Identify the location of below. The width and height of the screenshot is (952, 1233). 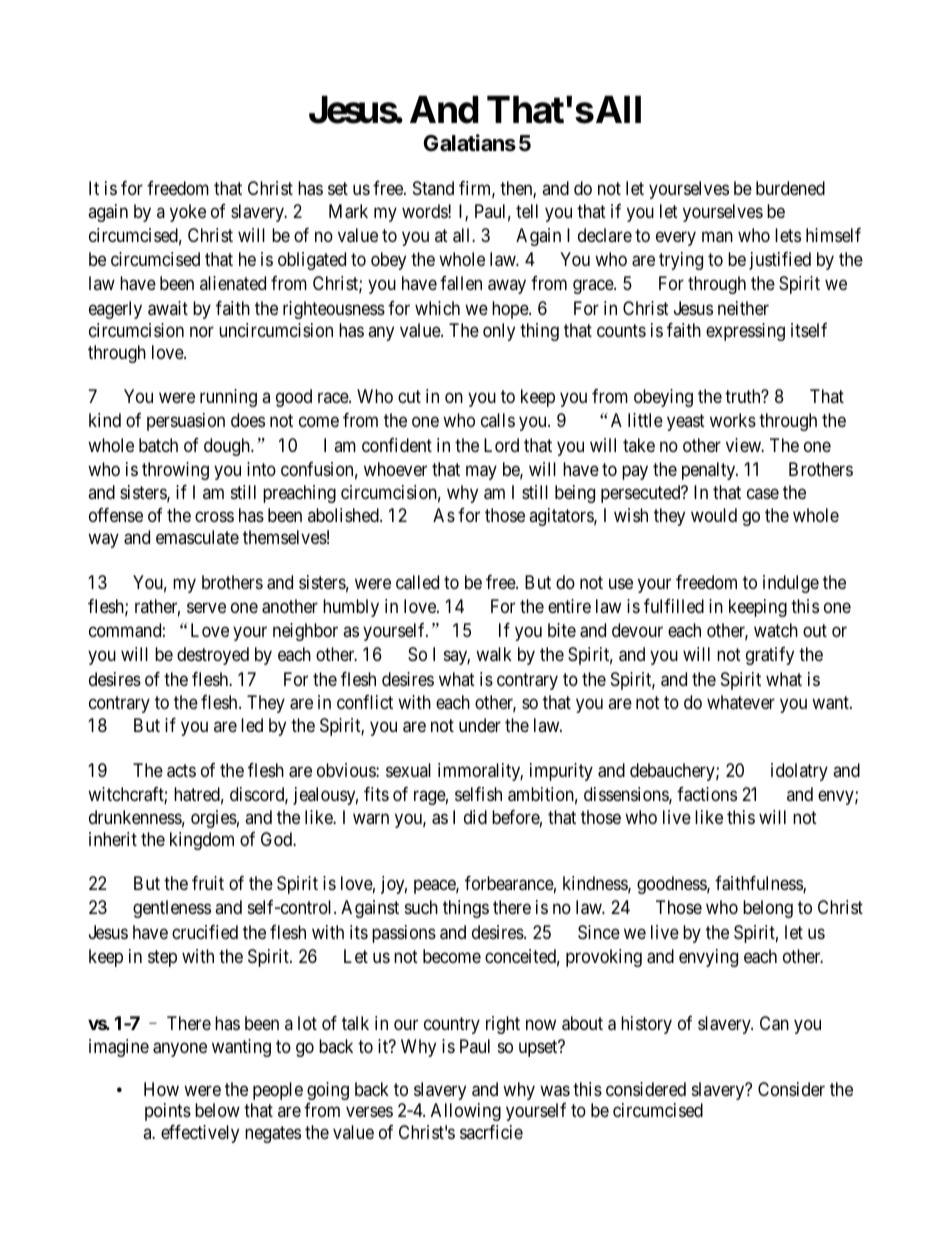
(217, 1110).
